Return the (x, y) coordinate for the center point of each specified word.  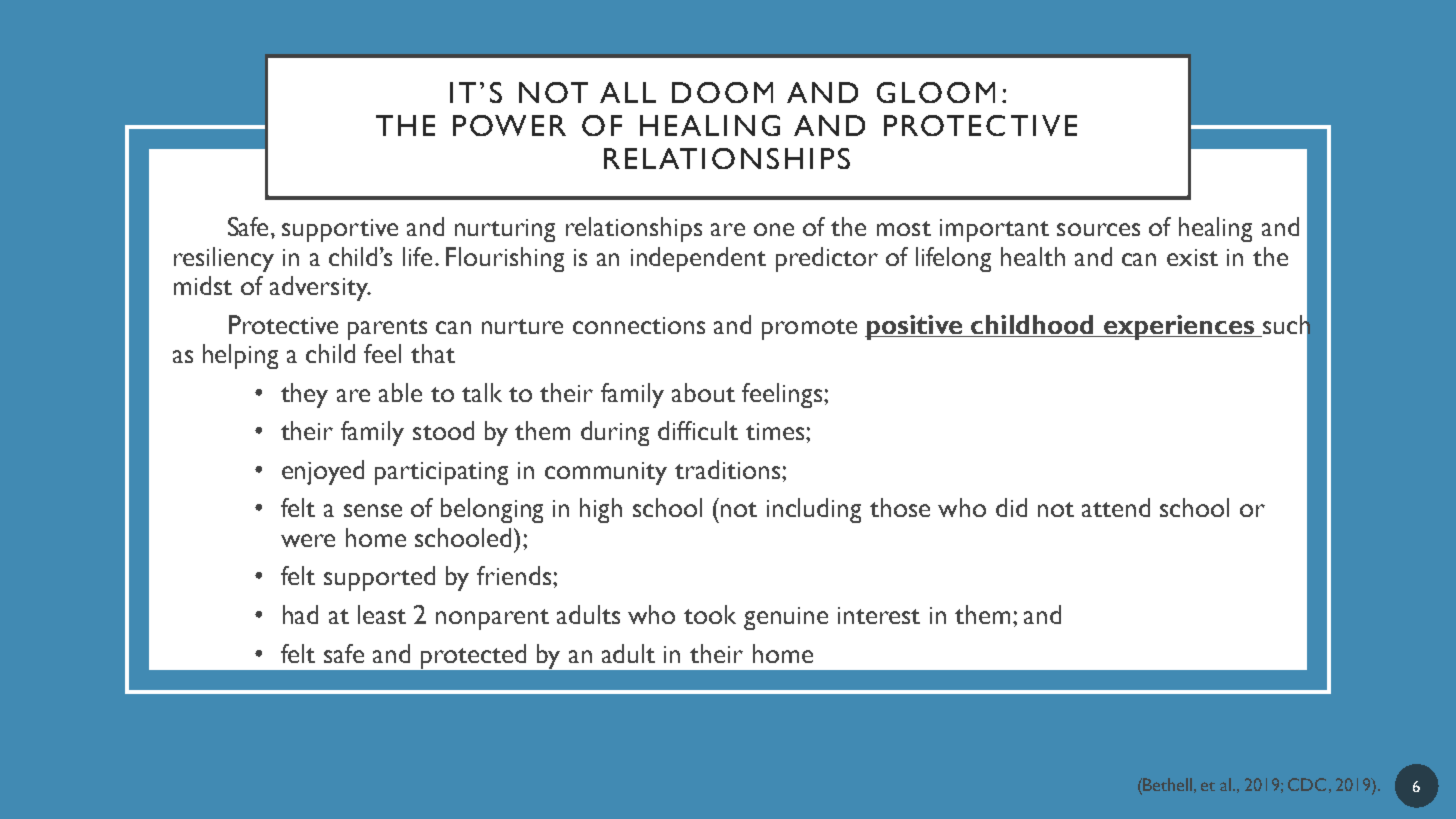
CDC (1307, 784)
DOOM (722, 92)
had (300, 614)
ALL (628, 92)
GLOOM (936, 92)
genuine (786, 618)
